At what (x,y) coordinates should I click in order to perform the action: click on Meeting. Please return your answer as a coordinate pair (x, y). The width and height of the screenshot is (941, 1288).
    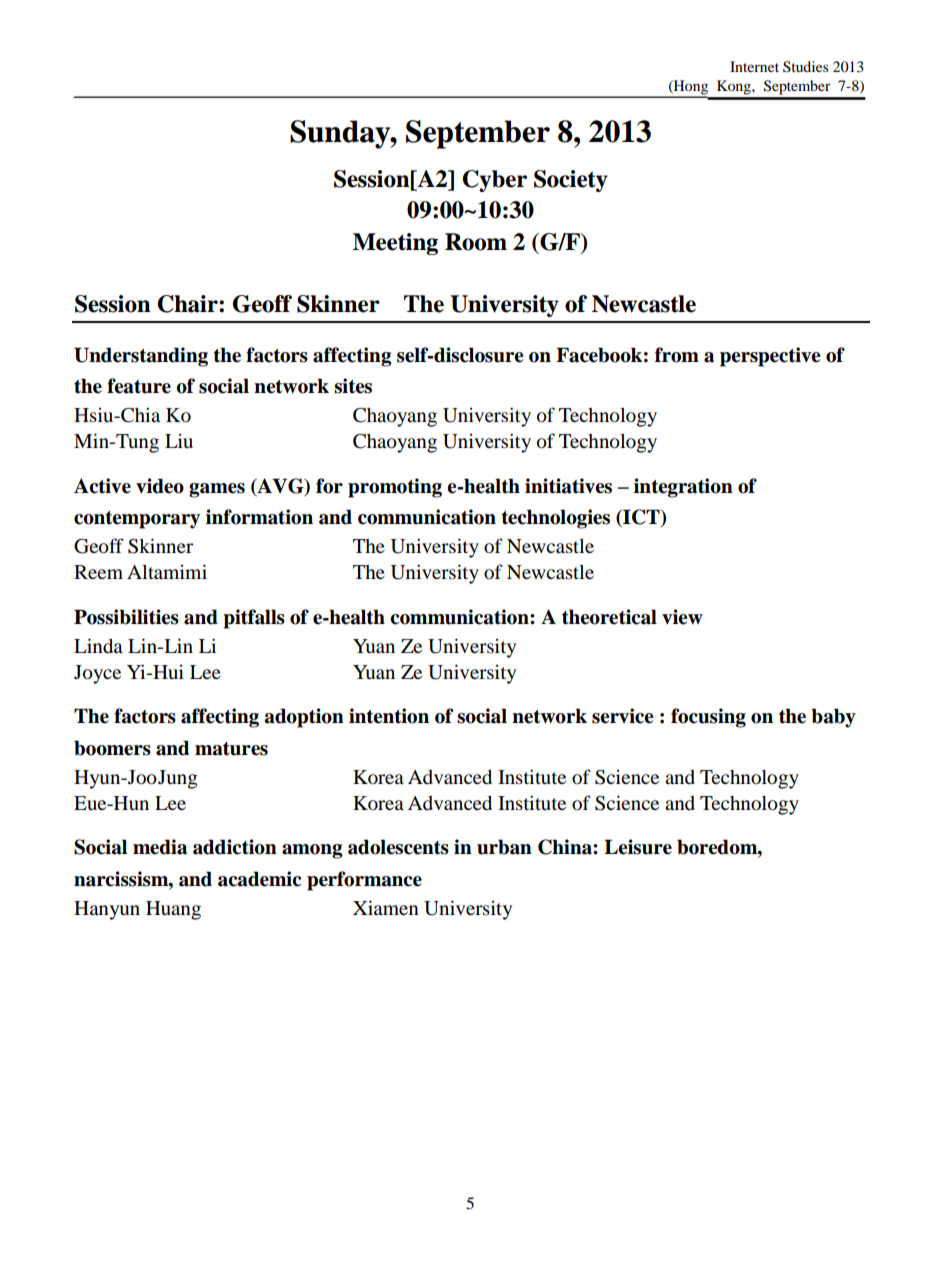
    Looking at the image, I should click on (395, 244).
